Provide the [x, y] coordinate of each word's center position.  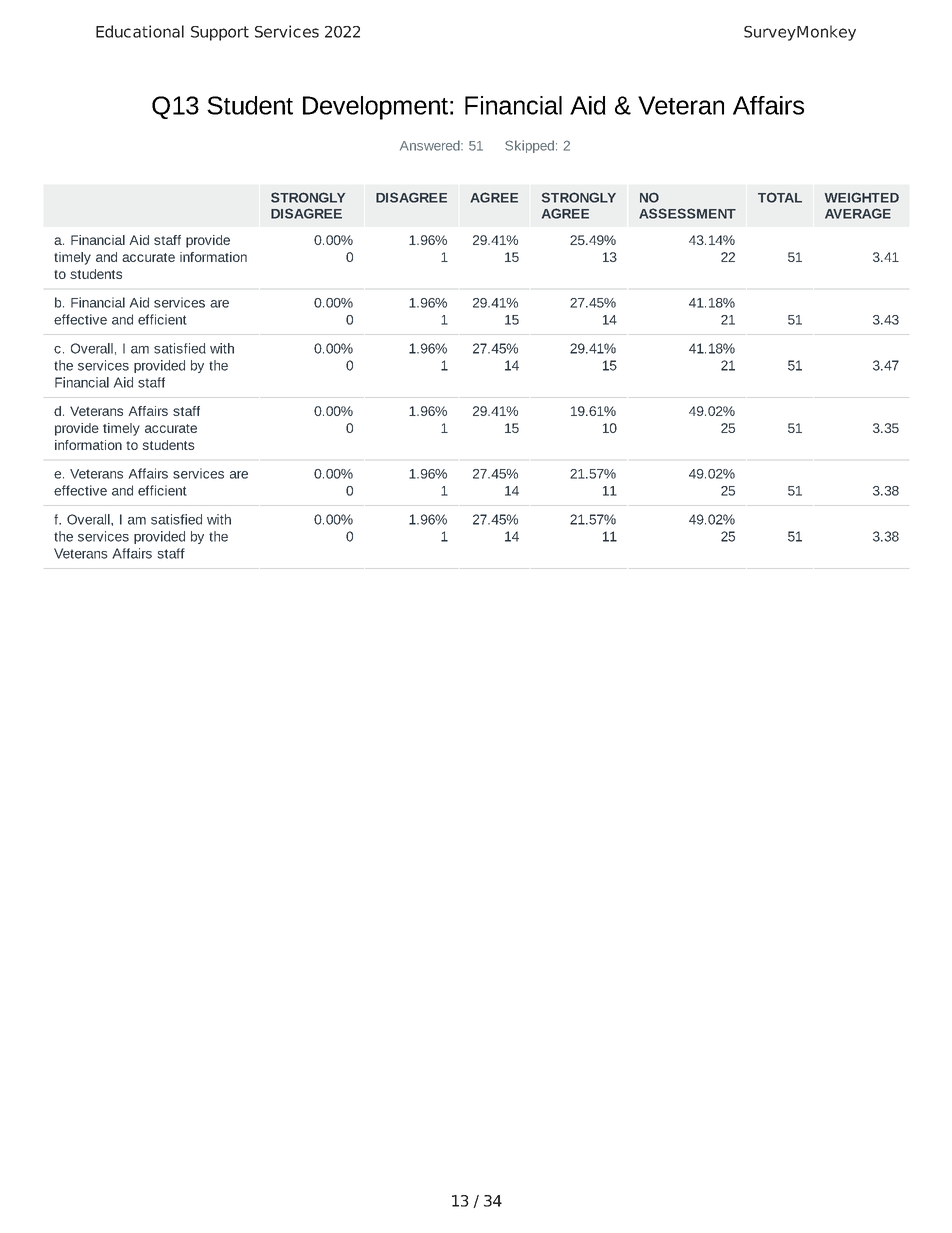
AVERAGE [858, 213]
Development [375, 108]
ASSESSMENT [687, 213]
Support [220, 33]
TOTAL [780, 197]
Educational [140, 31]
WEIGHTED [862, 197]
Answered [431, 145]
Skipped [529, 146]
